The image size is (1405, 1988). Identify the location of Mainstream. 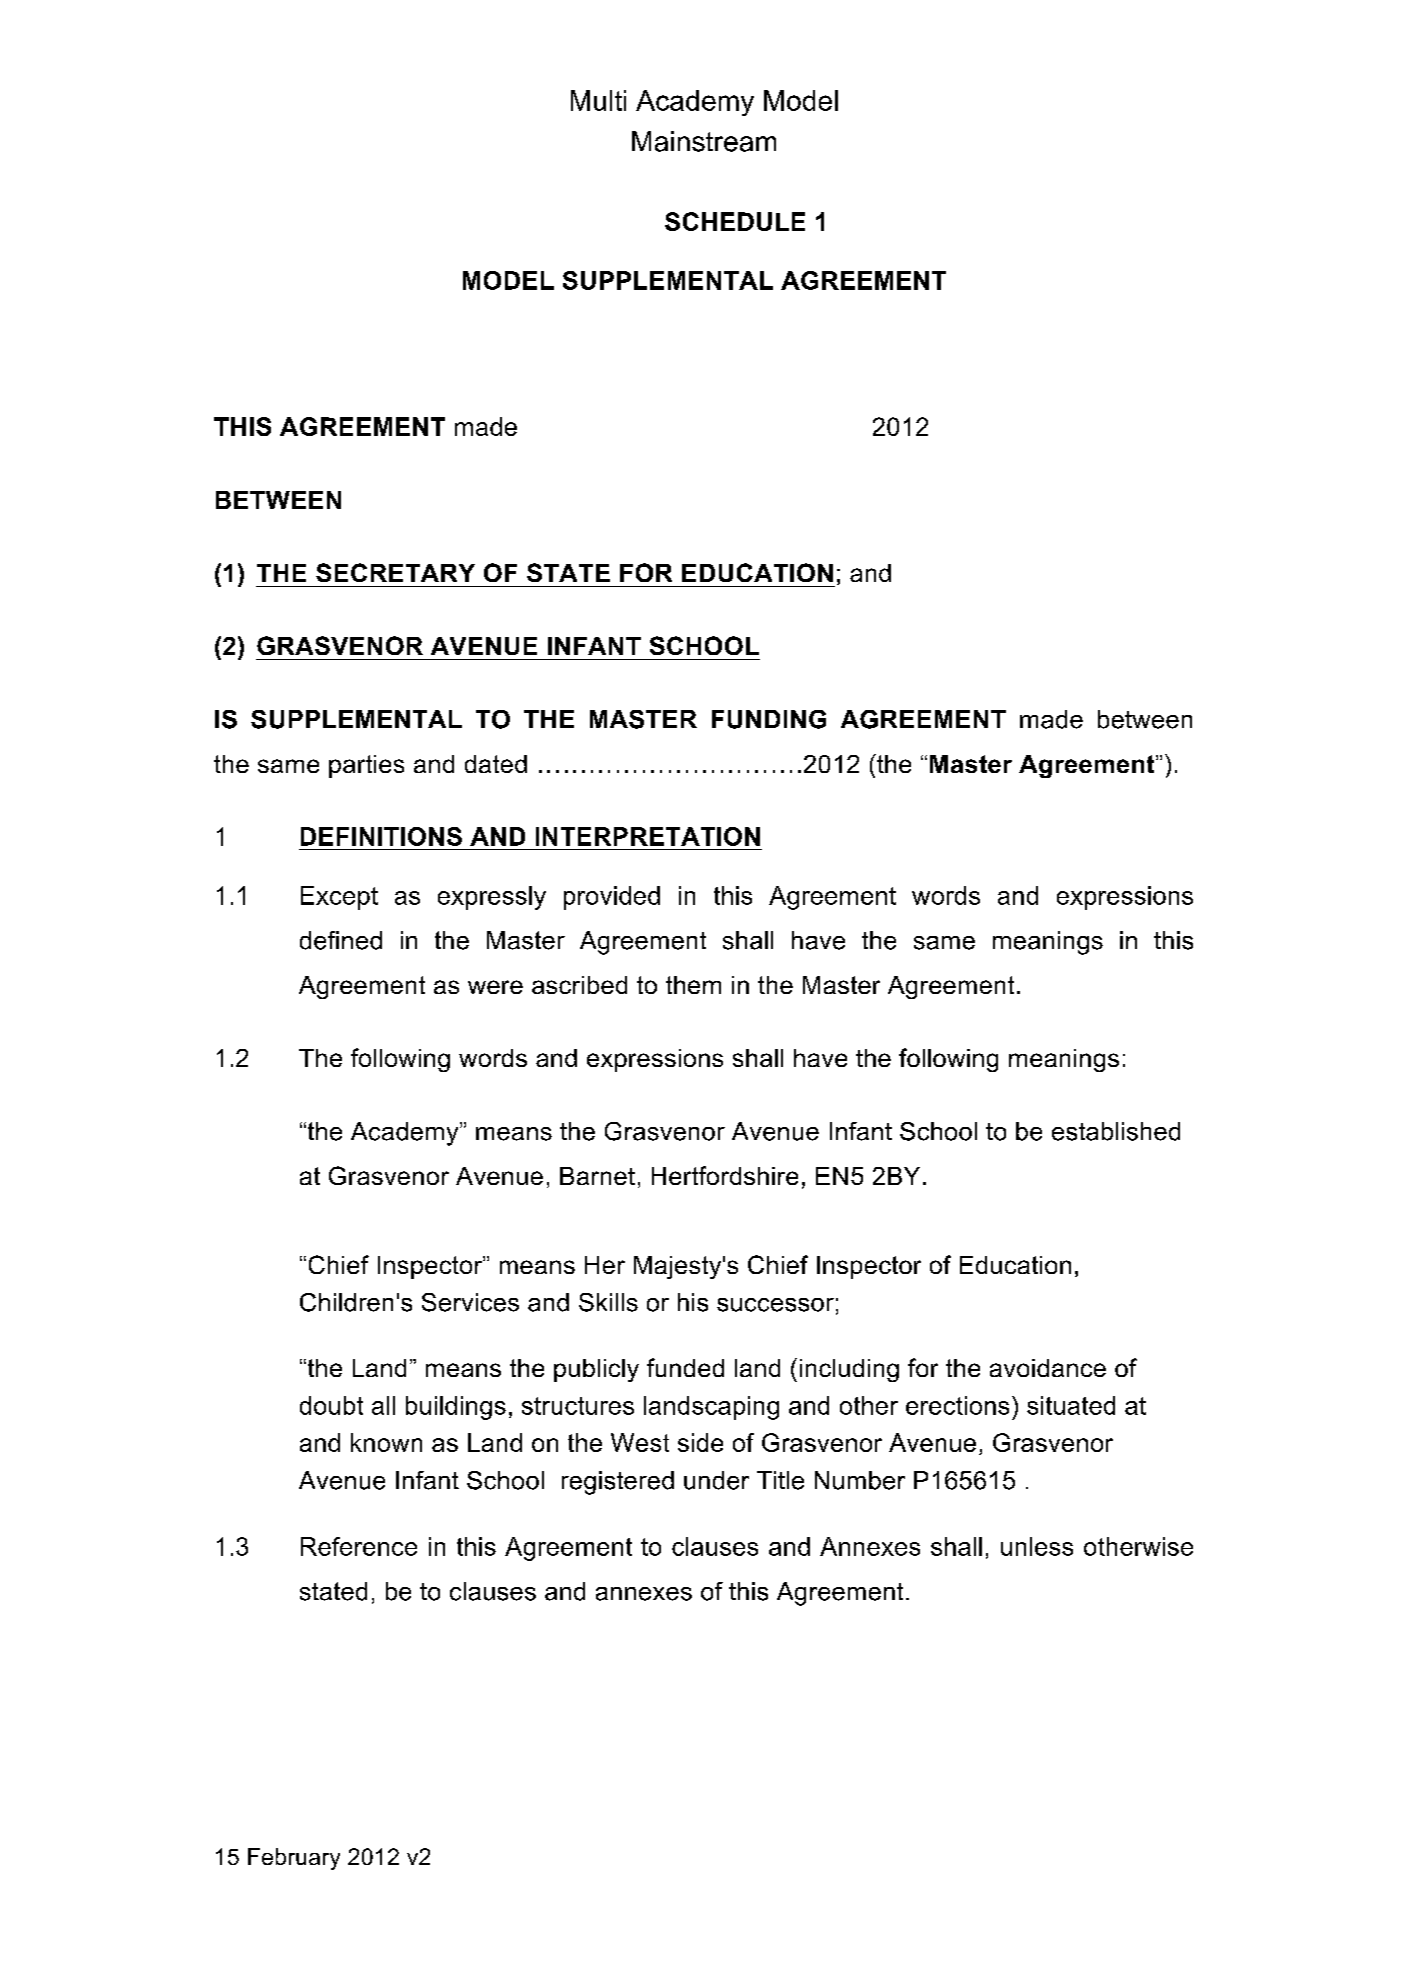
(704, 141).
